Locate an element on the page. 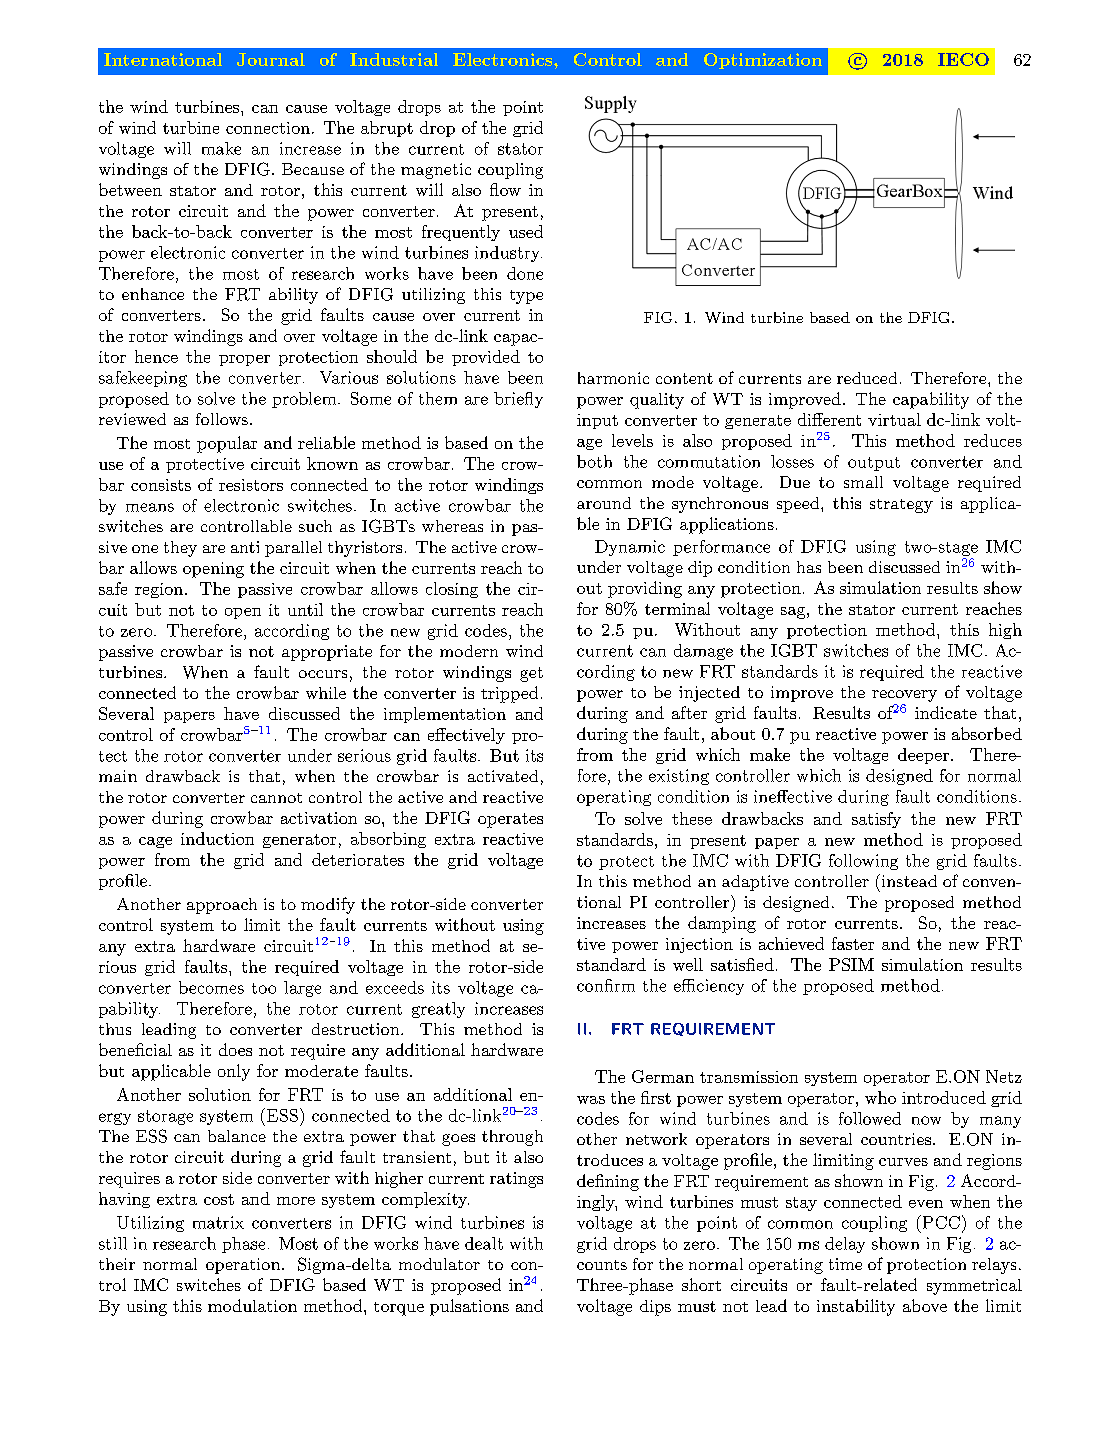 This document has width=1113, height=1440. strategy is located at coordinates (901, 506).
